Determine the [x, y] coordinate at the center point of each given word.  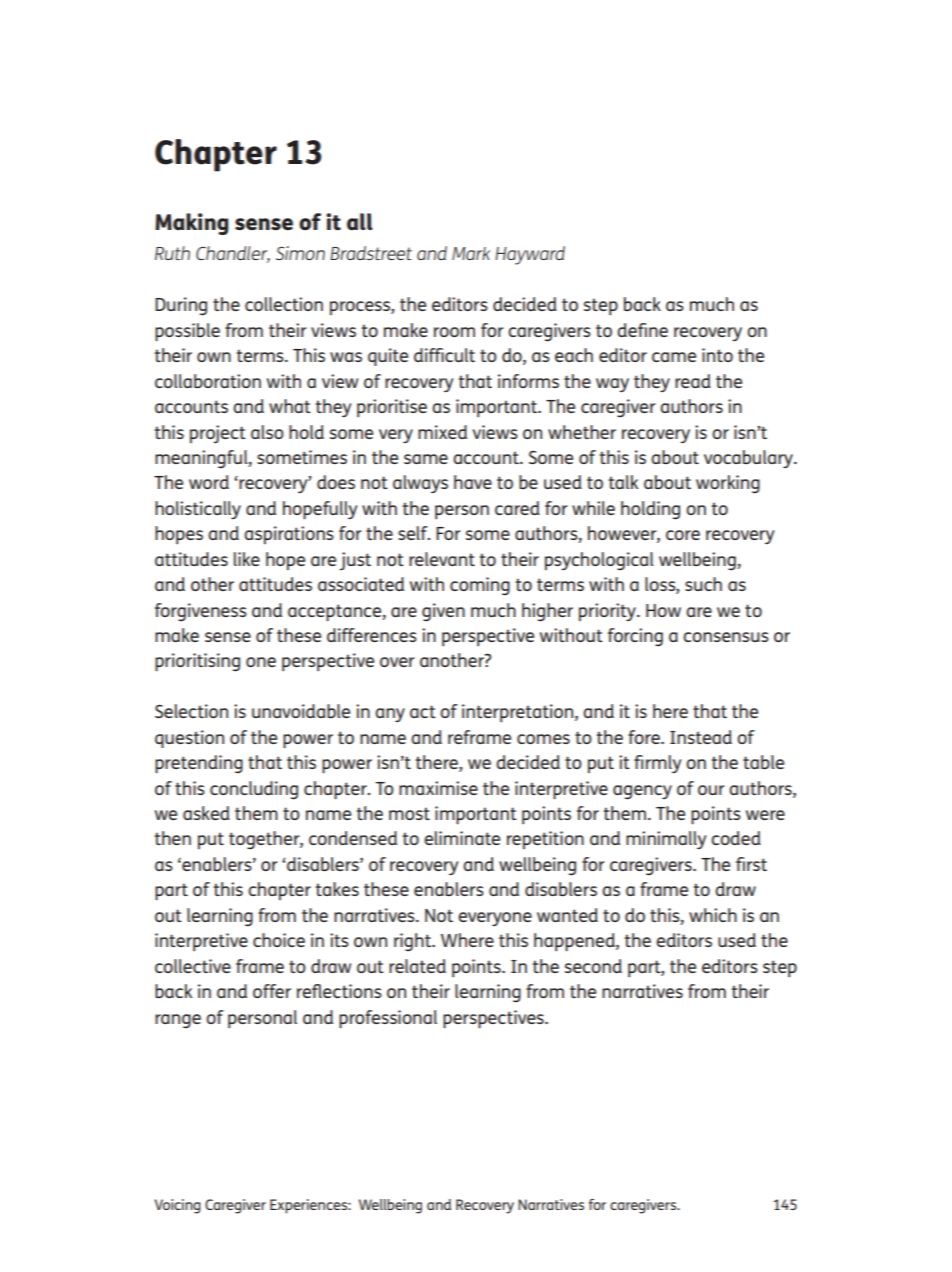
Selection [191, 711]
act [423, 711]
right [414, 942]
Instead [701, 737]
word [209, 482]
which [713, 915]
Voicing [177, 1206]
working [728, 484]
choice [279, 940]
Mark [471, 253]
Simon [300, 253]
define [642, 330]
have [473, 482]
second [593, 966]
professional [388, 1019]
